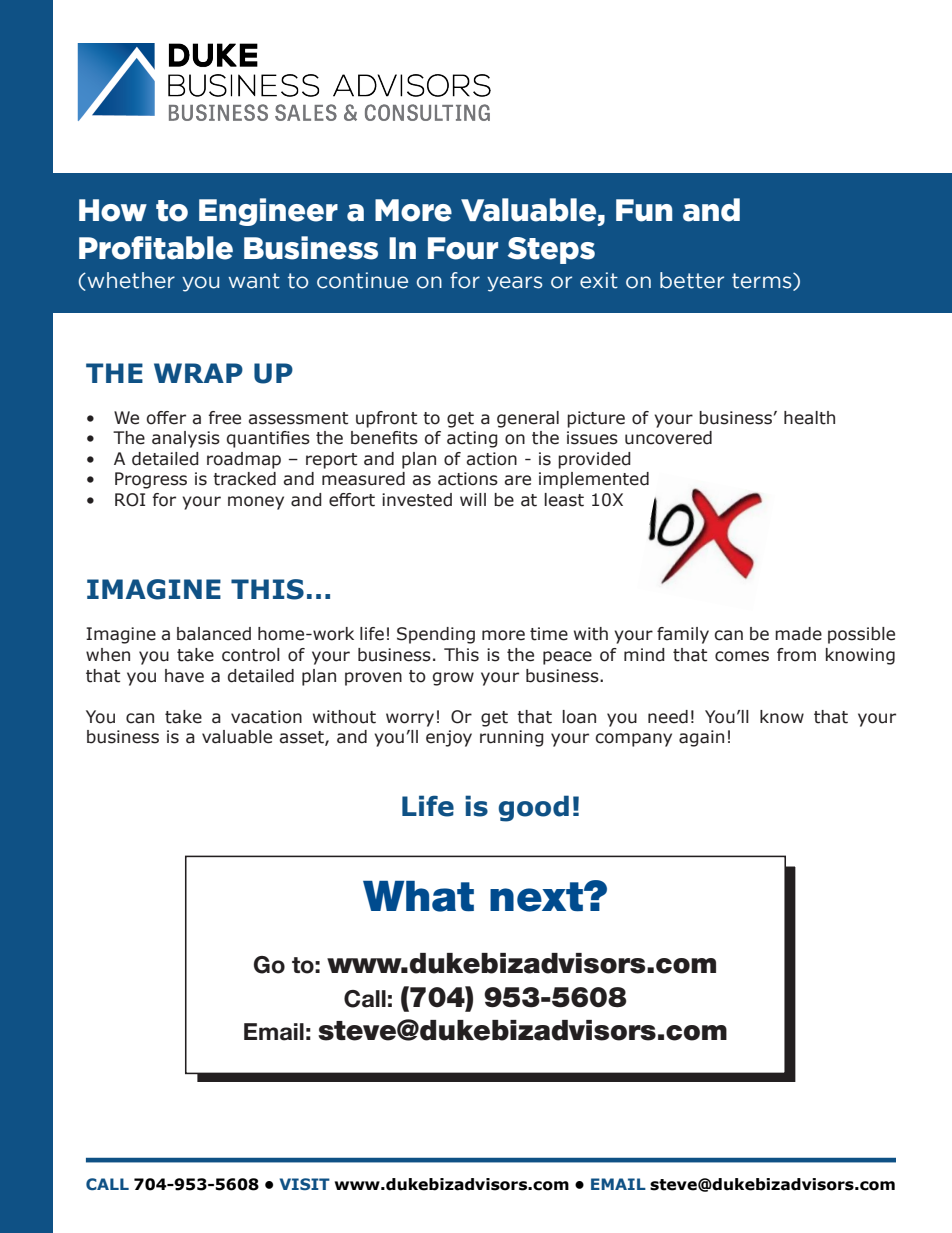 The width and height of the screenshot is (952, 1233). Describe the element at coordinates (809, 418) in the screenshot. I see `health` at that location.
